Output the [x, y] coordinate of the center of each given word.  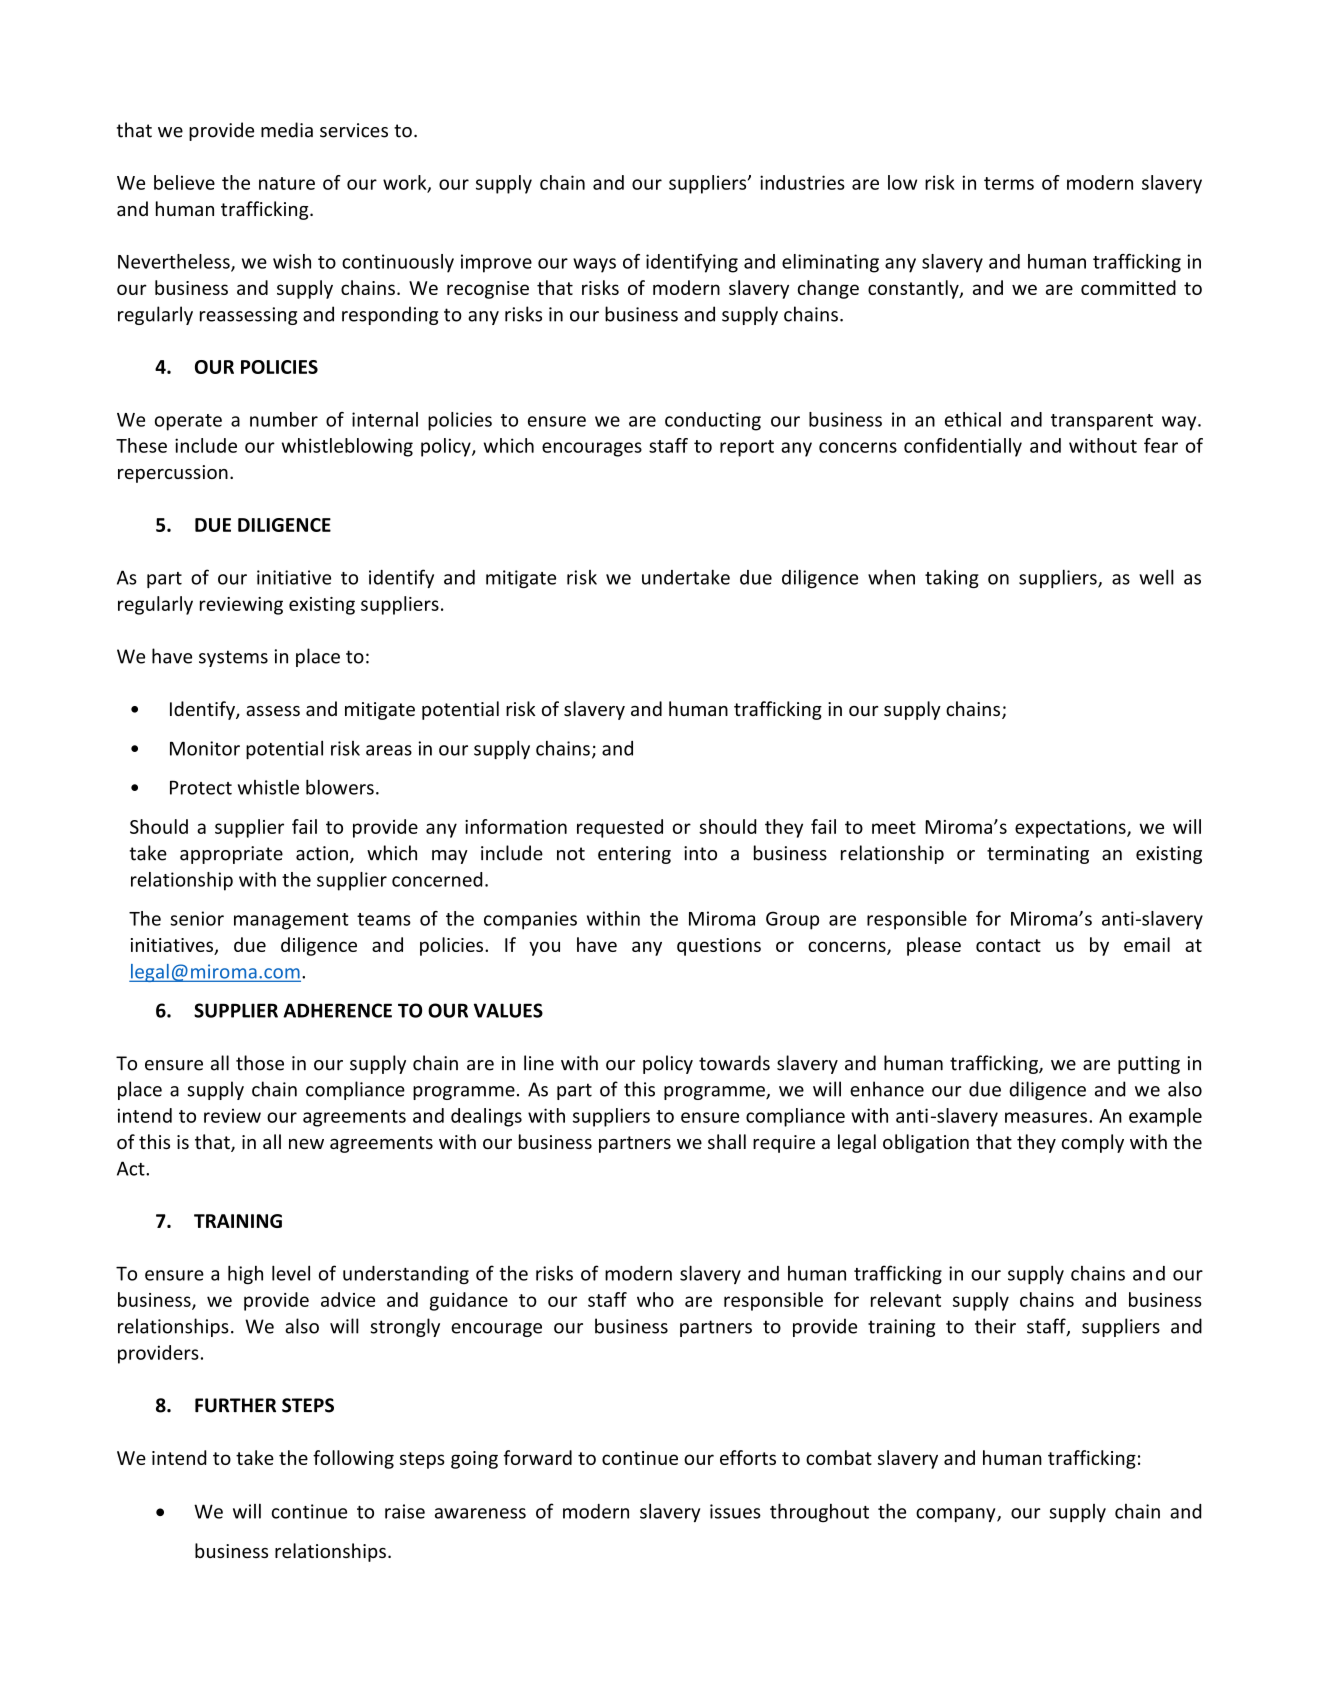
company [957, 1515]
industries [802, 182]
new [306, 1144]
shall [727, 1141]
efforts [748, 1457]
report [747, 448]
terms [1009, 183]
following [353, 1459]
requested [620, 828]
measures [1047, 1117]
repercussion [173, 474]
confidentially [963, 447]
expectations [1071, 829]
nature [287, 183]
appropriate [231, 855]
